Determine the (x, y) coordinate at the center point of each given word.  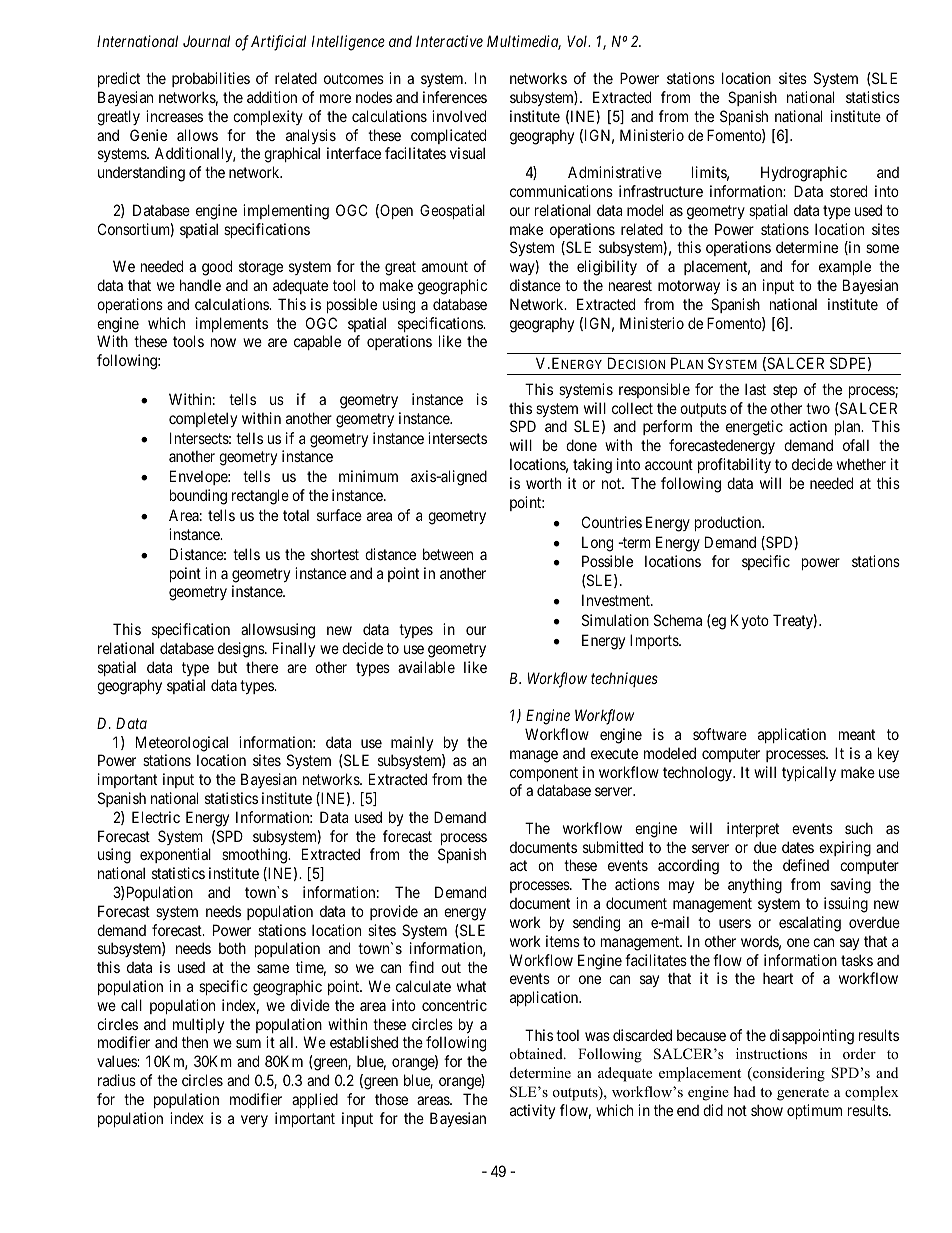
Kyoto (750, 621)
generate (803, 1094)
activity (532, 1111)
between (448, 554)
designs (242, 650)
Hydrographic (804, 174)
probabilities (211, 79)
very (254, 1121)
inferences (455, 97)
